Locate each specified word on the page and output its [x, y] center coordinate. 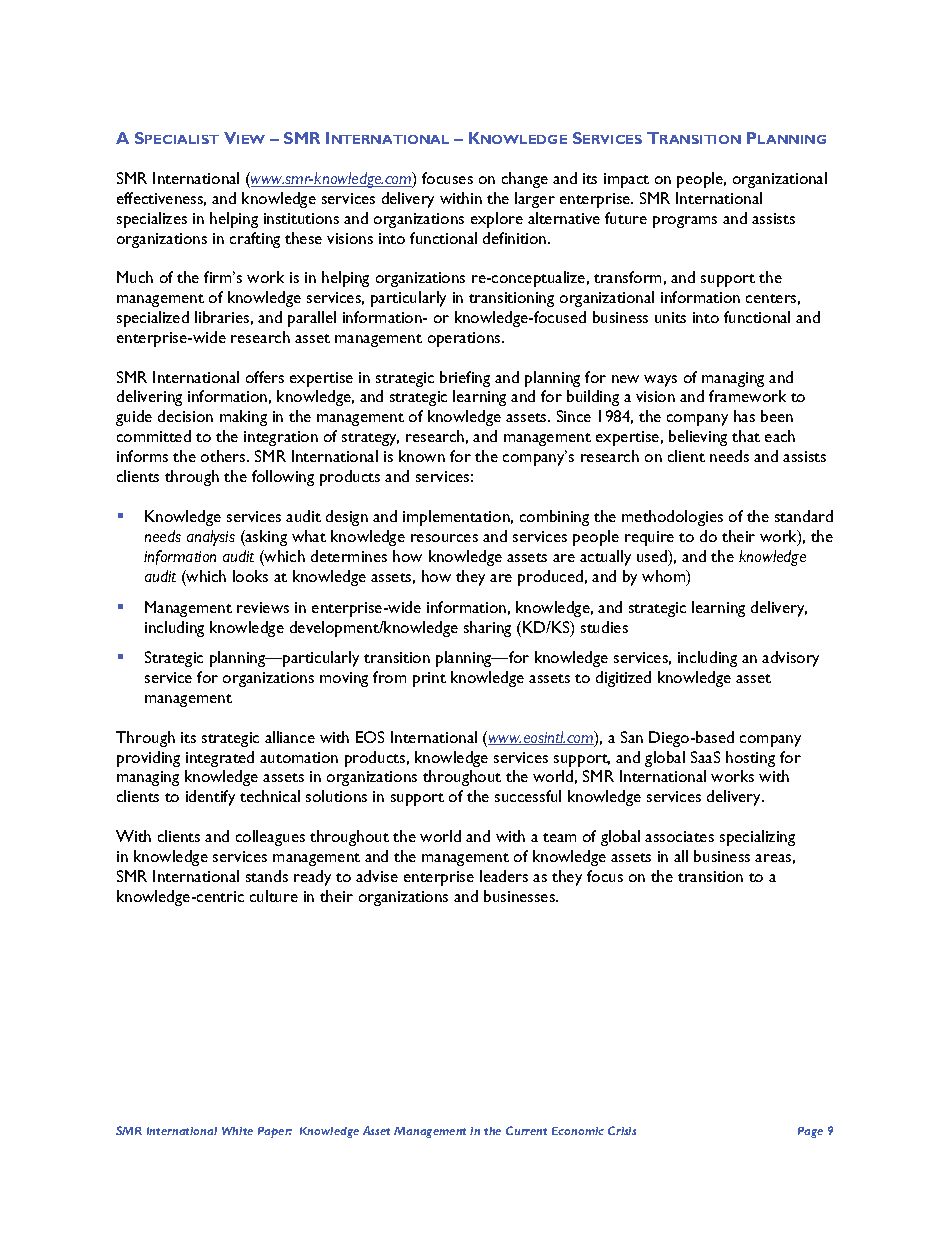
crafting [255, 240]
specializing [757, 838]
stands [267, 876]
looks [250, 576]
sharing [487, 629]
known [422, 456]
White [237, 1131]
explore [497, 220]
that [746, 436]
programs [685, 222]
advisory [790, 659]
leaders [504, 876]
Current [526, 1130]
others [224, 456]
